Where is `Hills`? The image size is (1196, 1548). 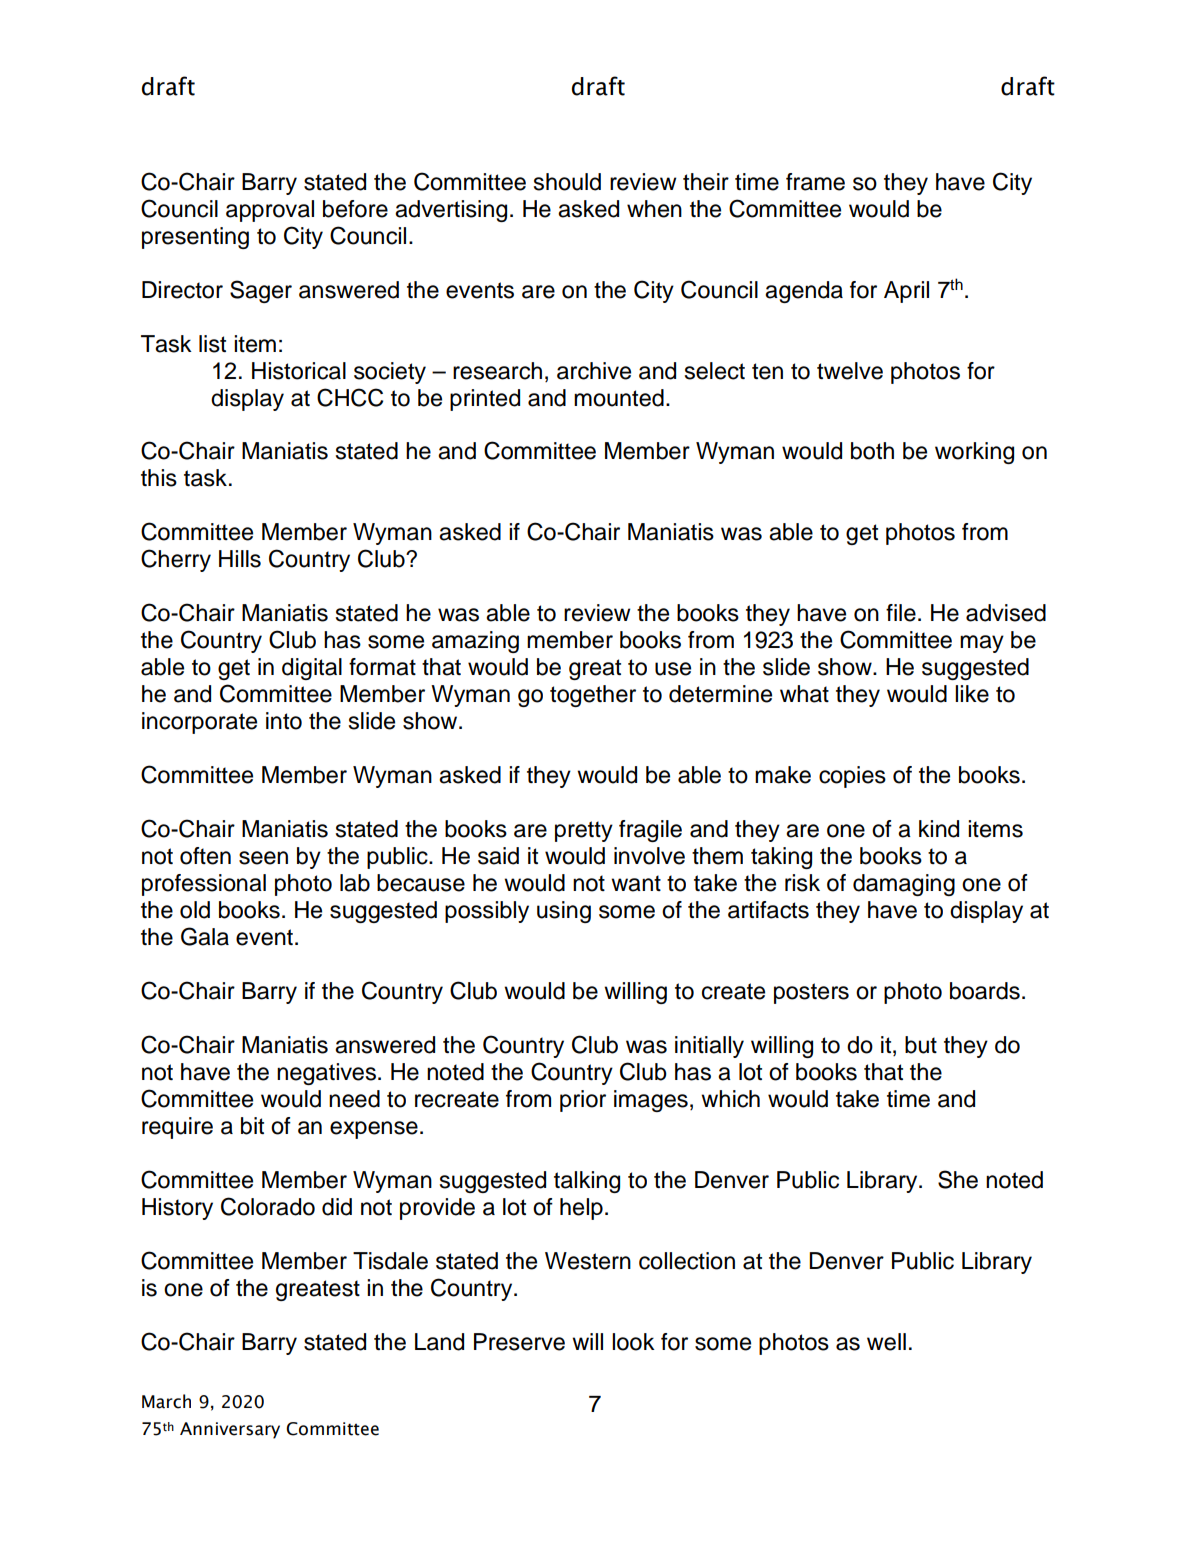 Hills is located at coordinates (240, 559).
